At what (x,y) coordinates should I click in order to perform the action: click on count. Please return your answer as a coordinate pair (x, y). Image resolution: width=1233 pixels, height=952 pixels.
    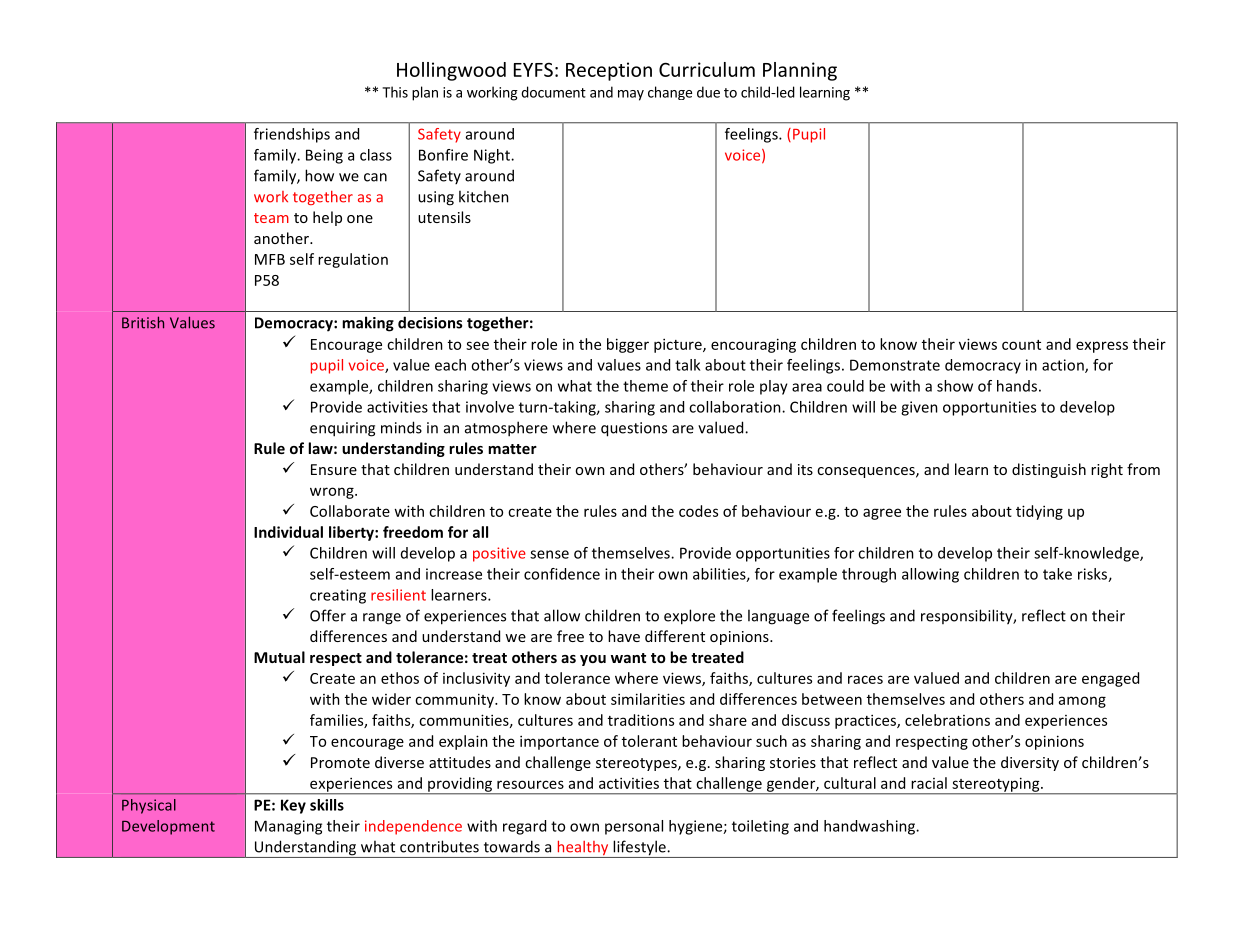
    Looking at the image, I should click on (1021, 345).
